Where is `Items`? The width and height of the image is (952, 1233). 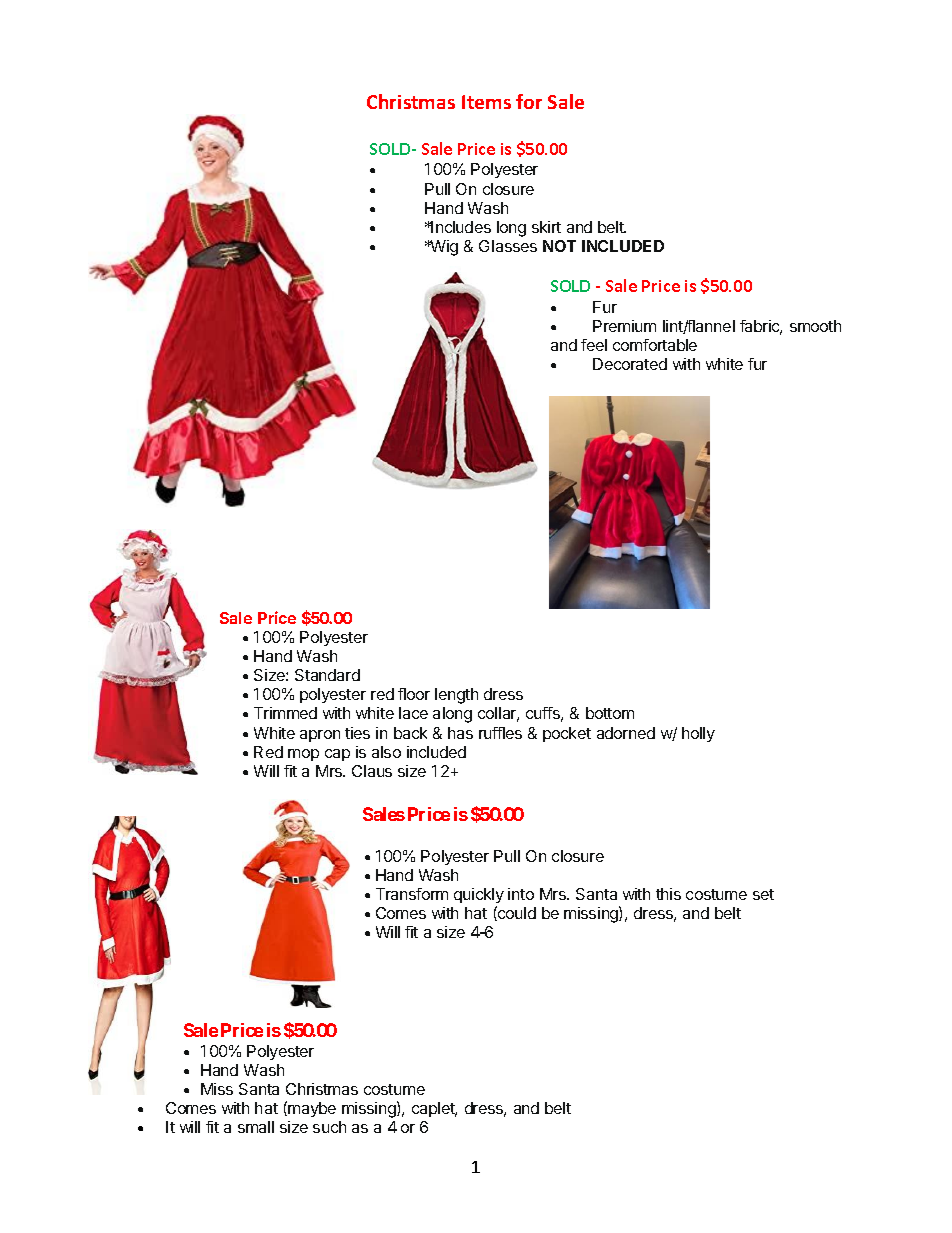
Items is located at coordinates (486, 102).
